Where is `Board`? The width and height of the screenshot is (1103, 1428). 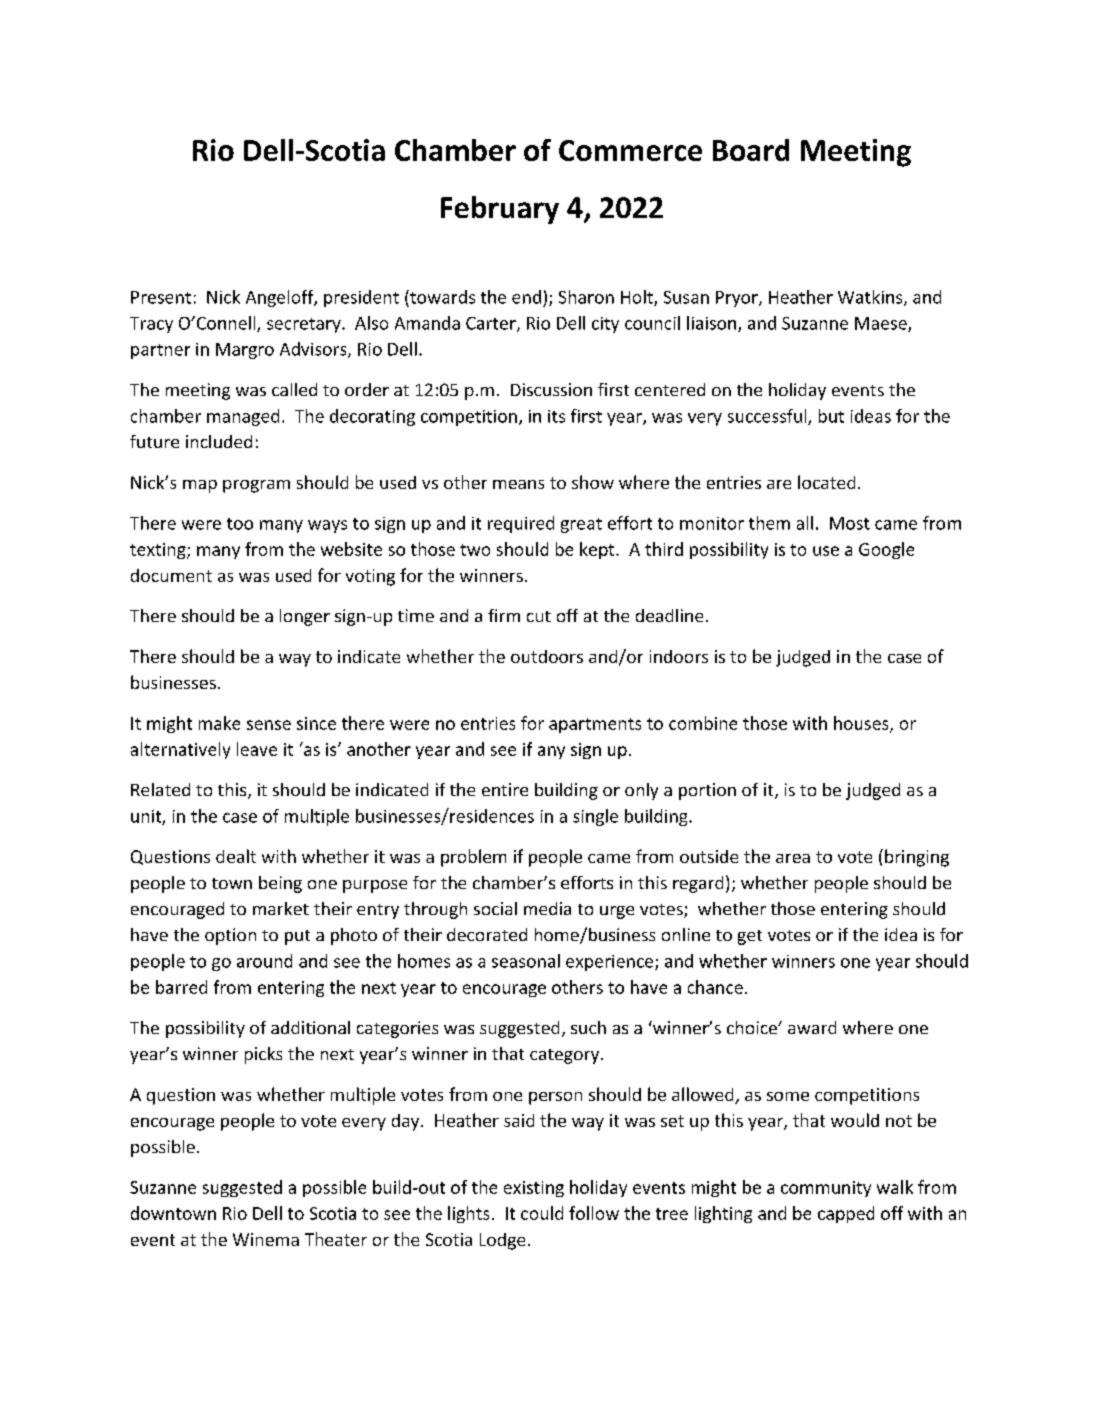
Board is located at coordinates (751, 150).
